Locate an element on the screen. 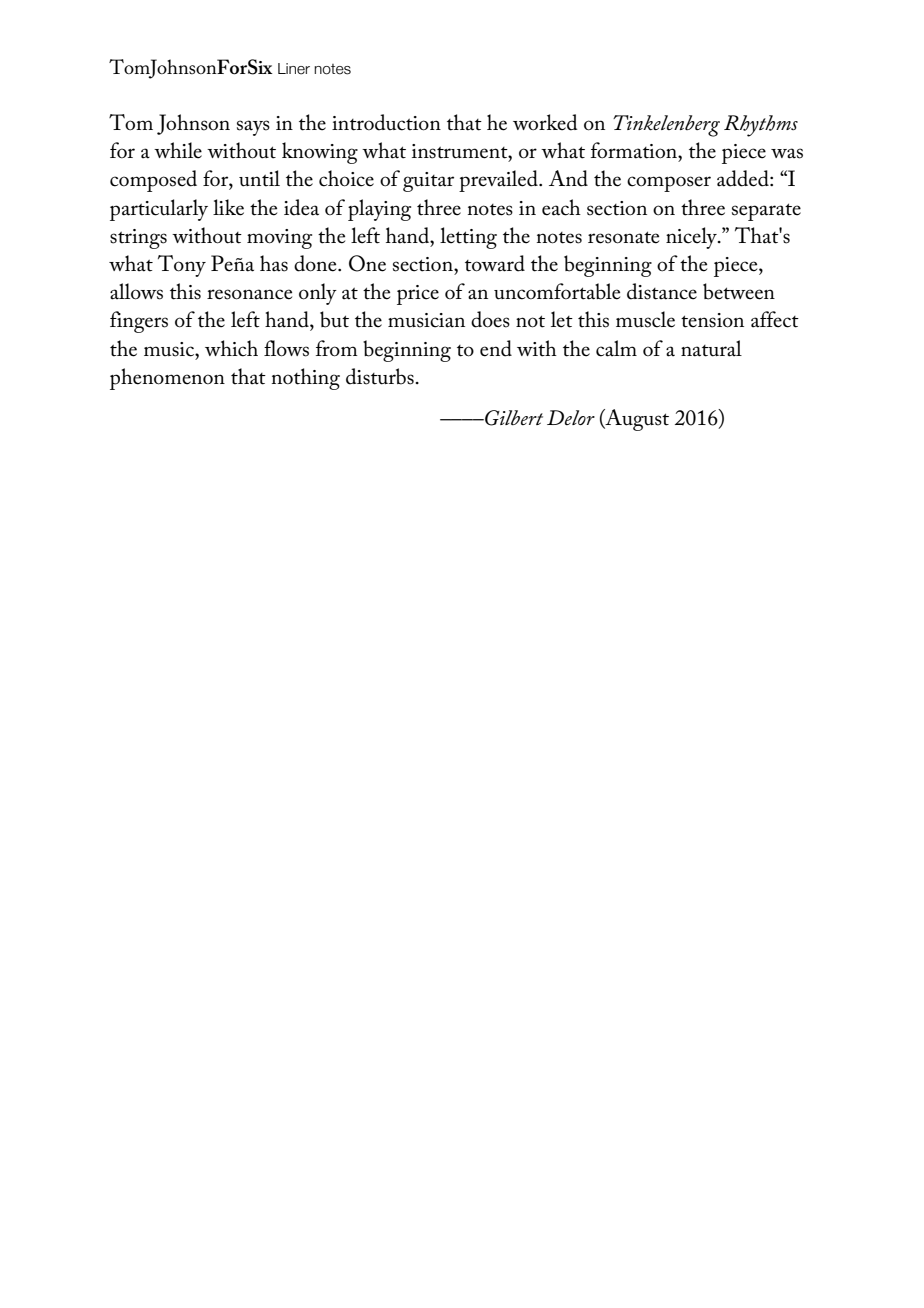  Gilbert is located at coordinates (513, 418).
